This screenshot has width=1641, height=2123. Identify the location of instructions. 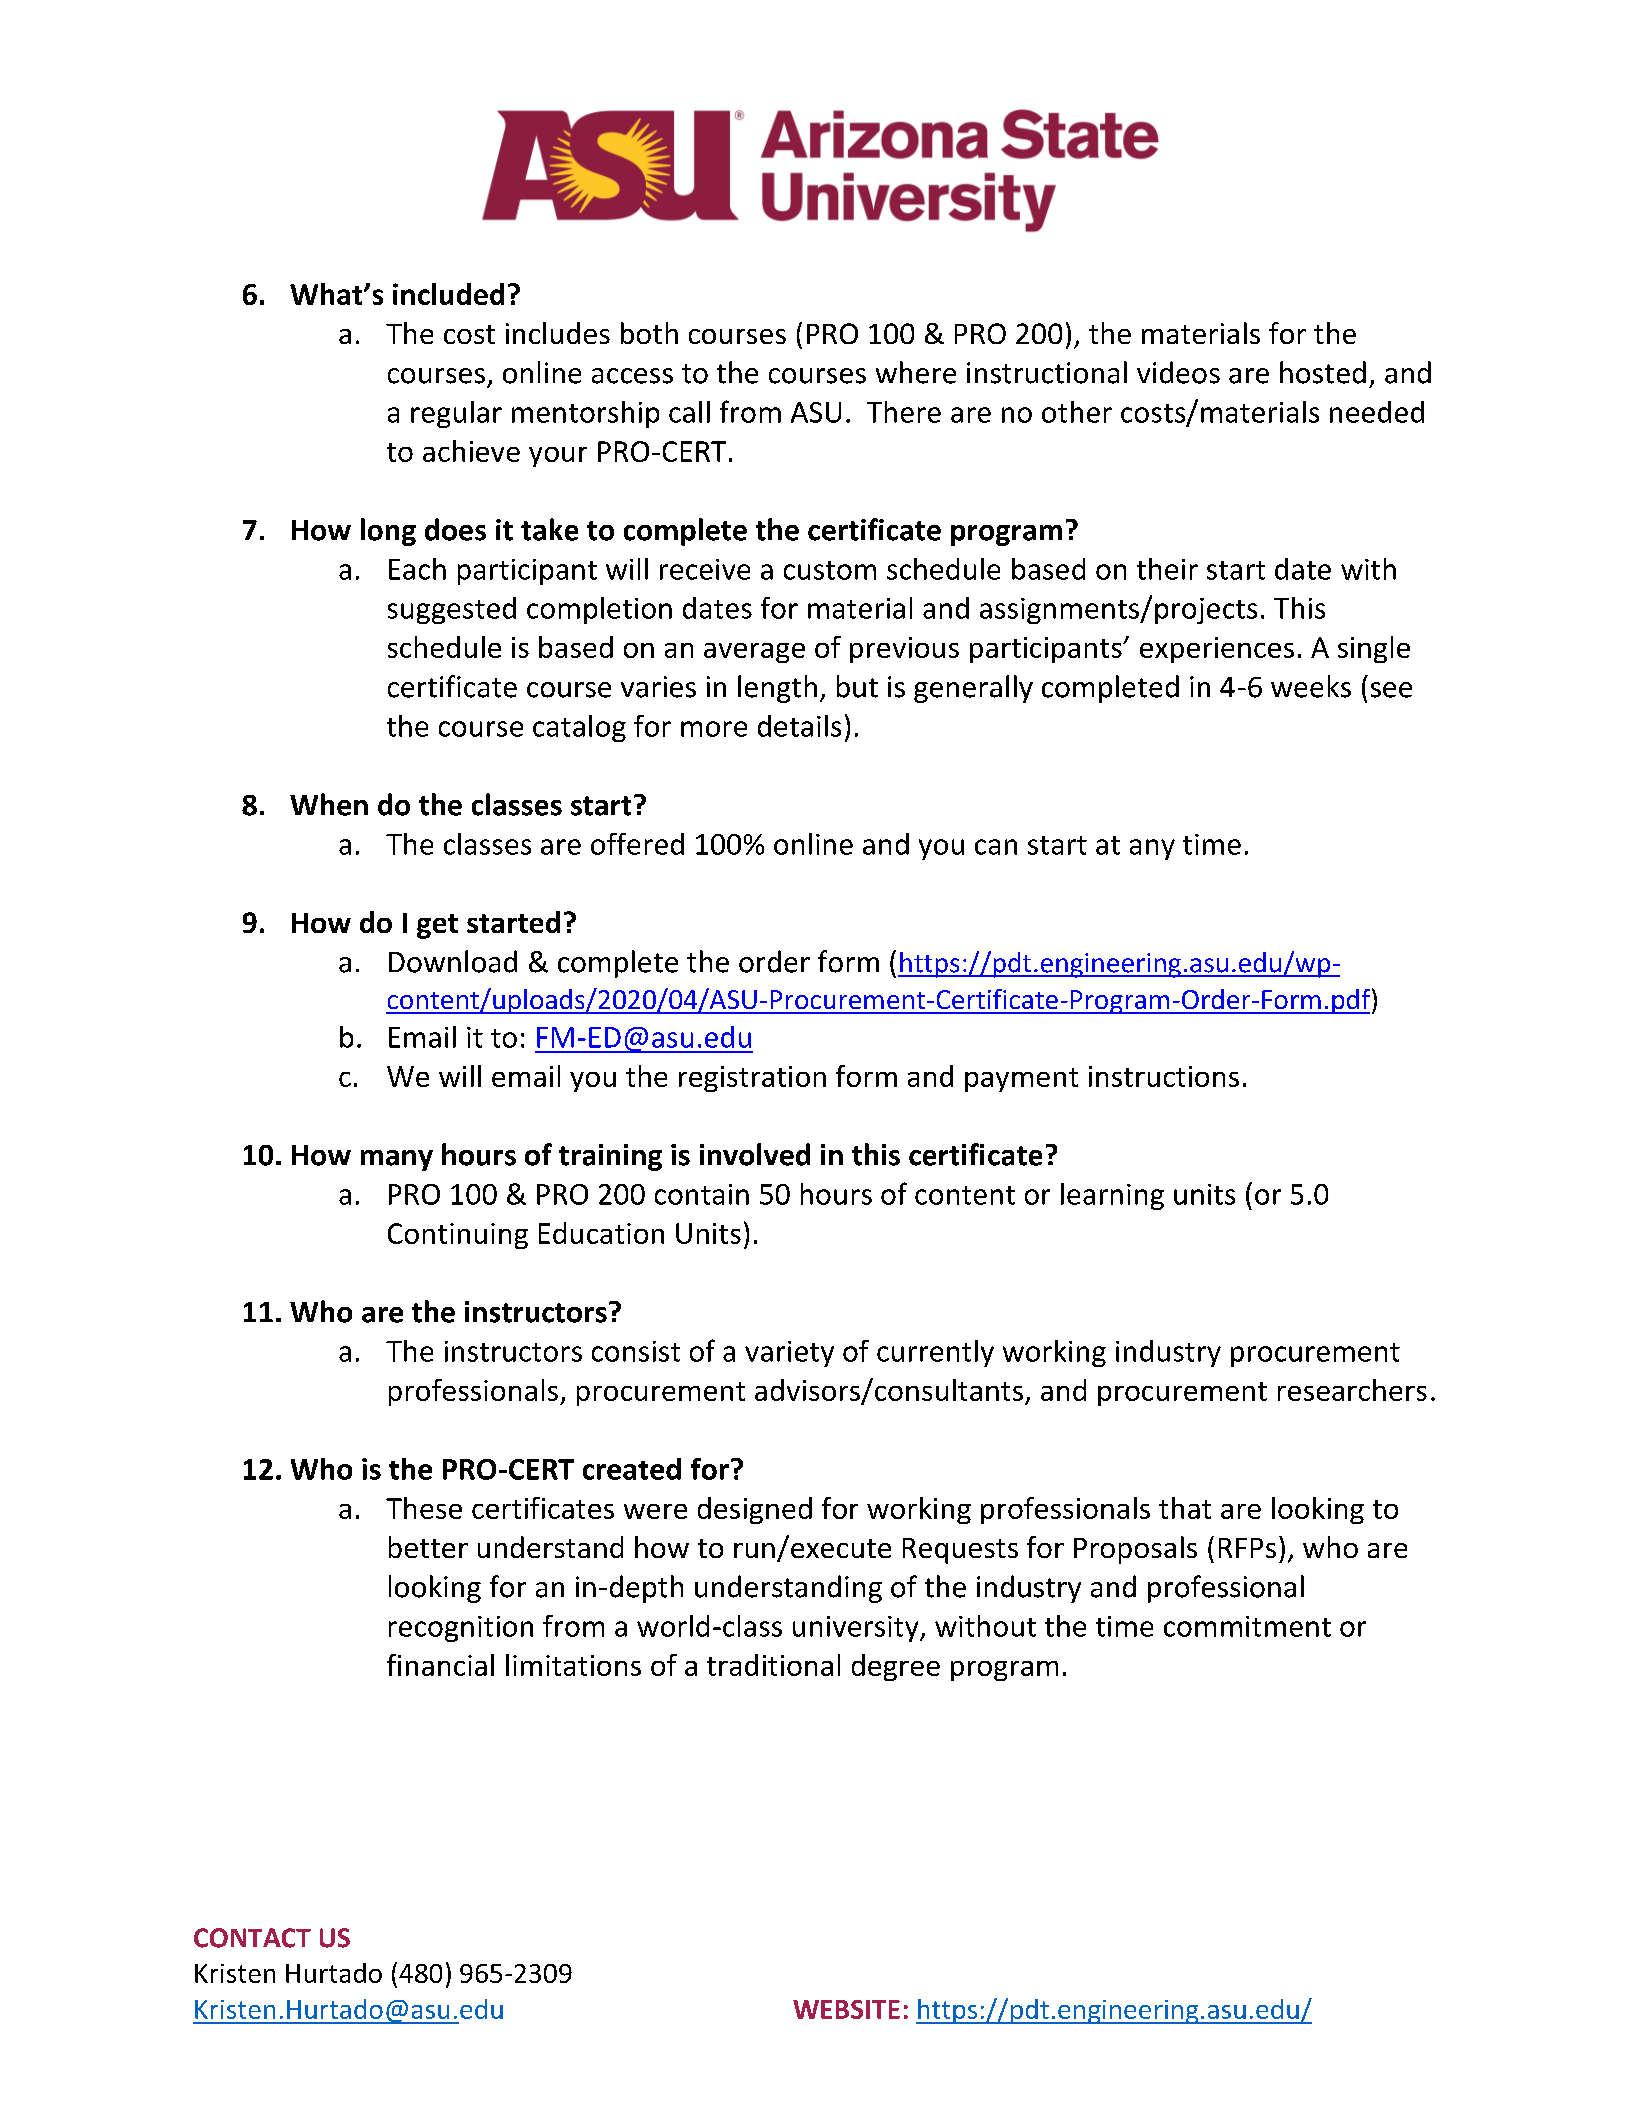
(1164, 1076).
